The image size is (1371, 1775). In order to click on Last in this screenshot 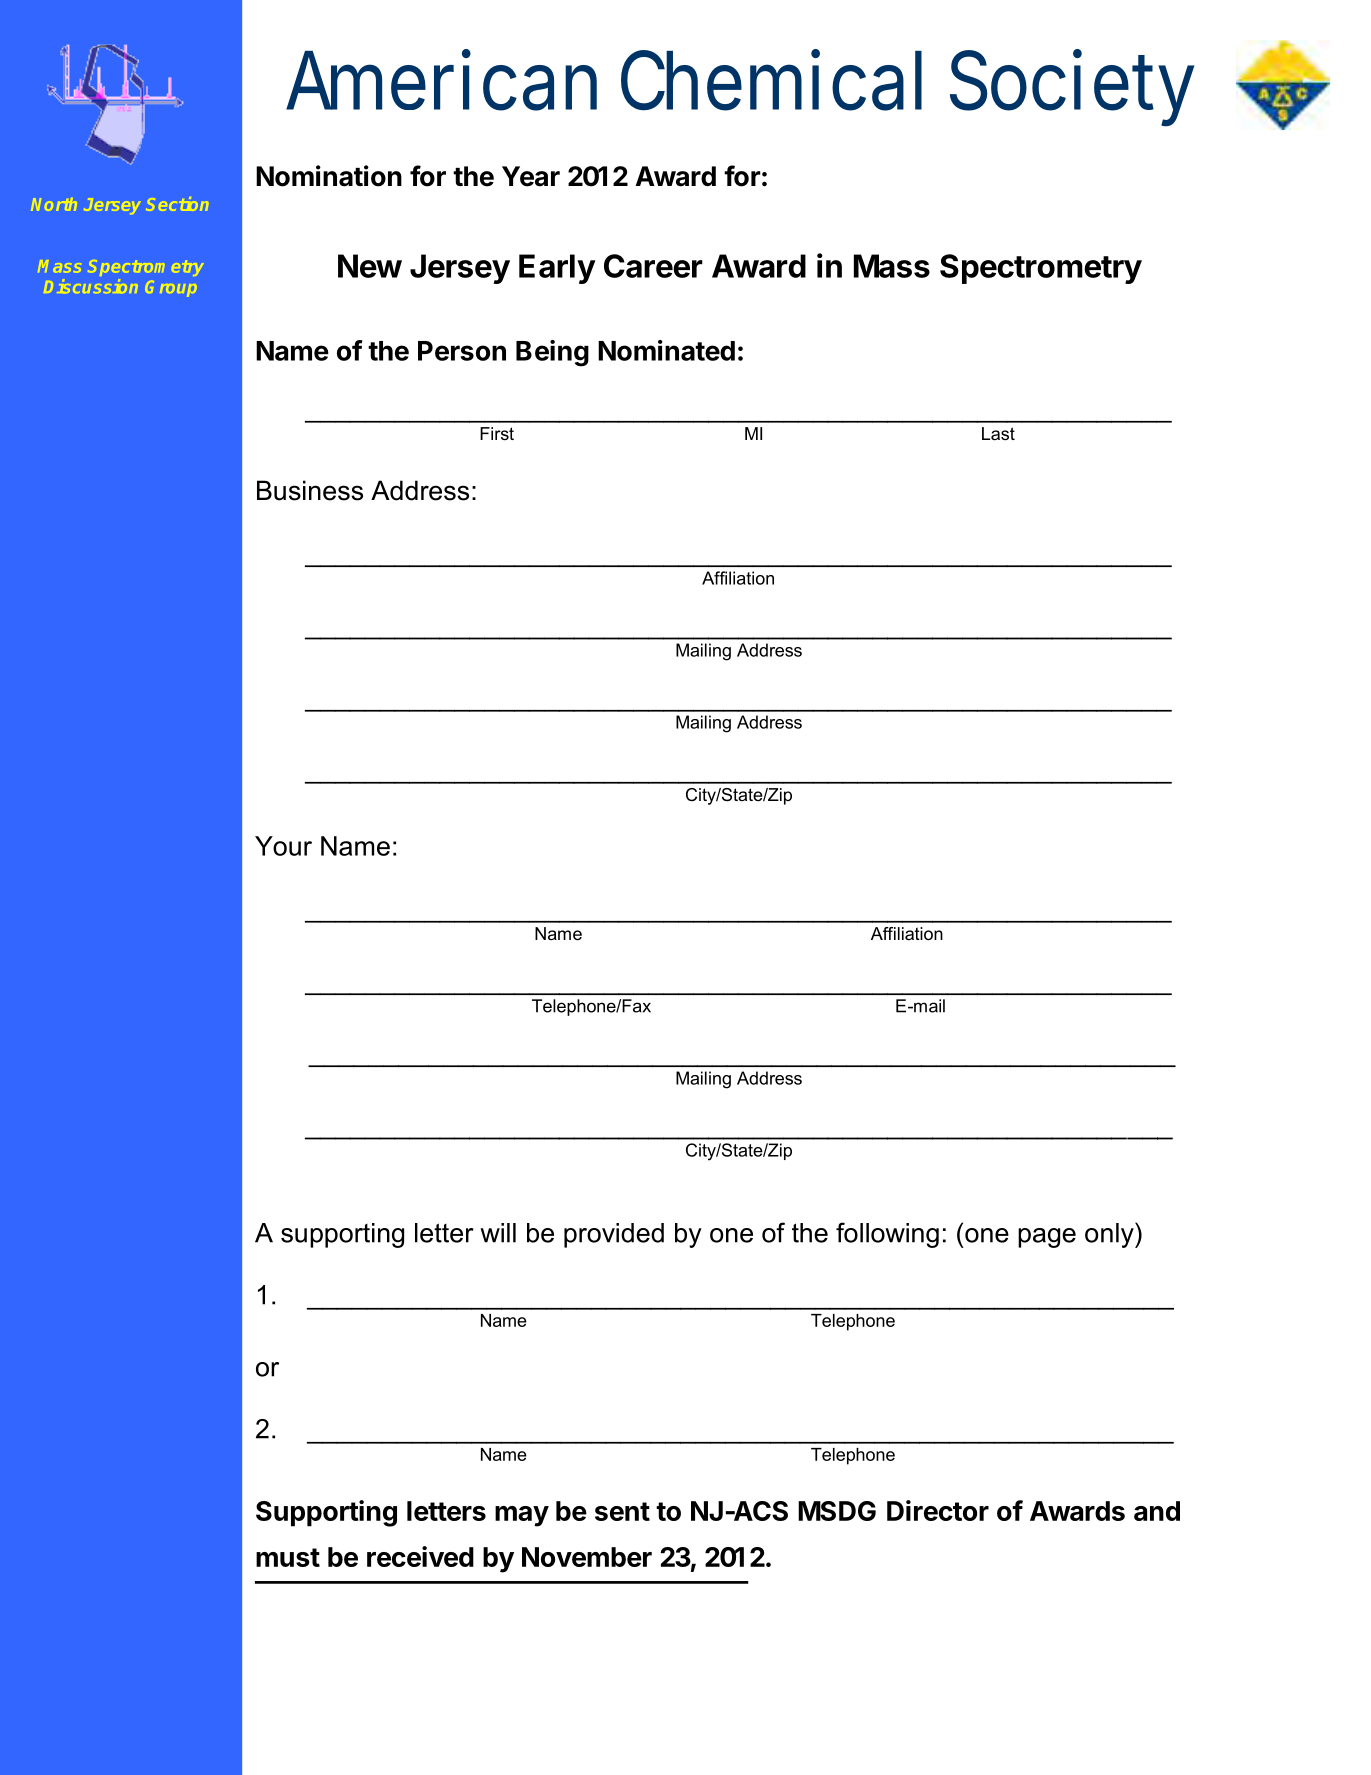, I will do `click(998, 434)`.
